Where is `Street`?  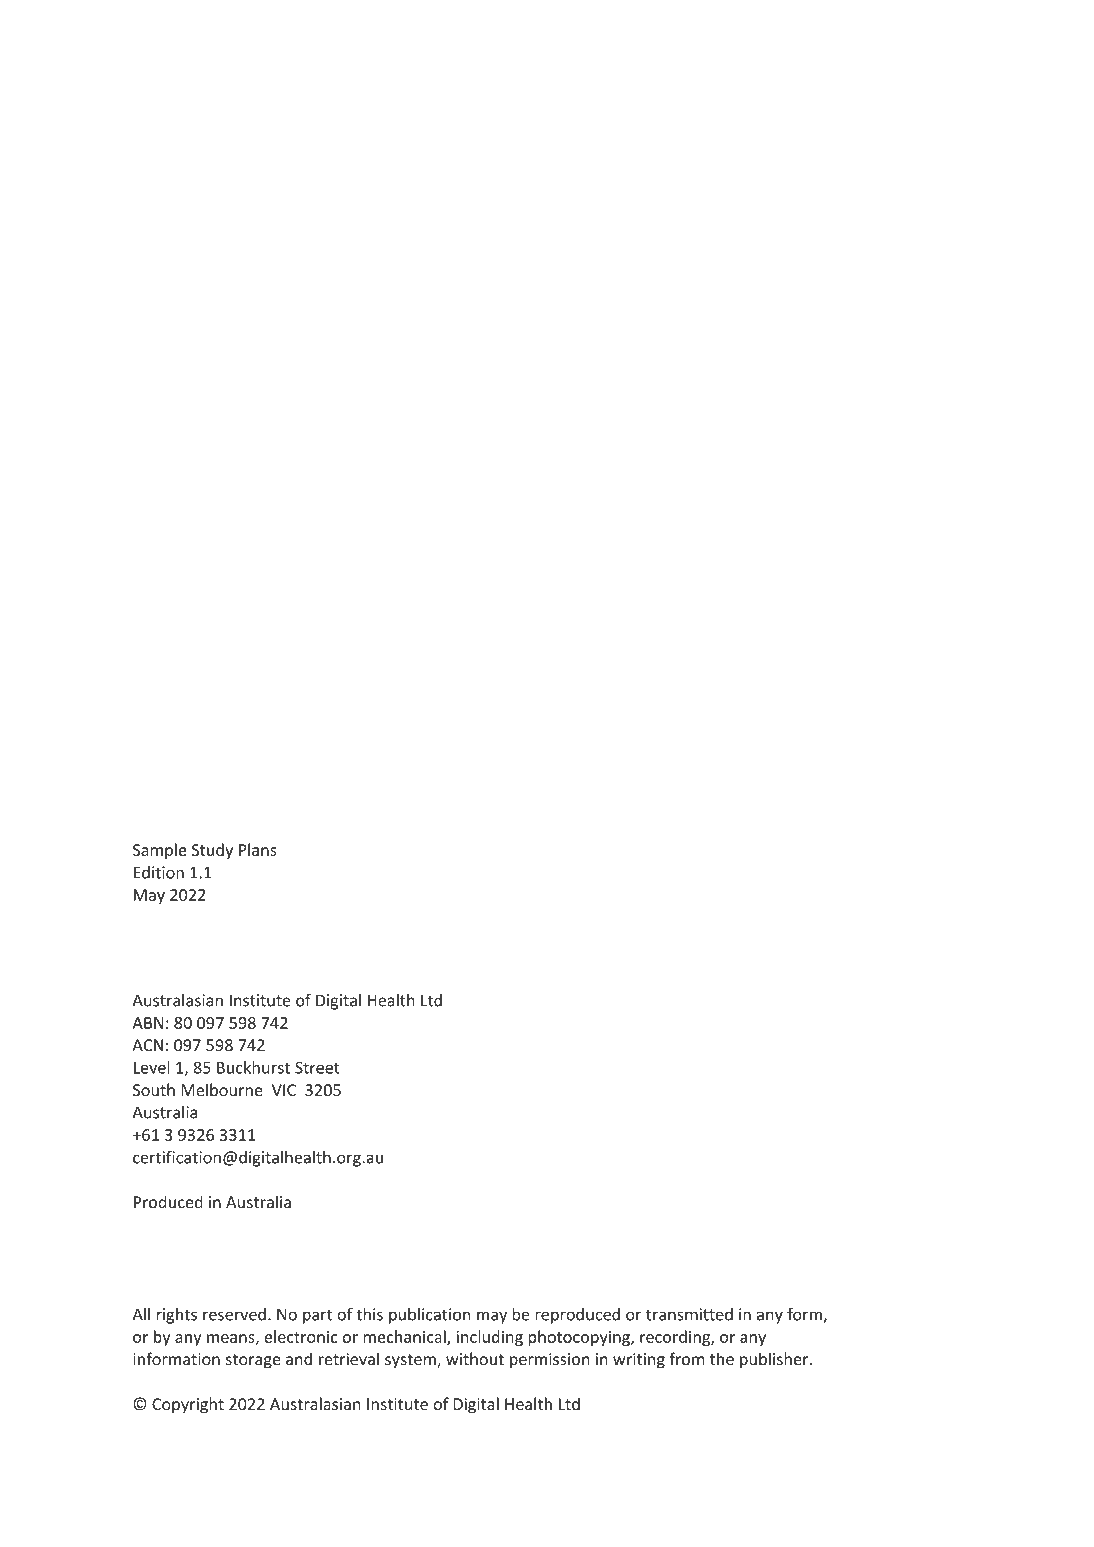
Street is located at coordinates (317, 1067).
